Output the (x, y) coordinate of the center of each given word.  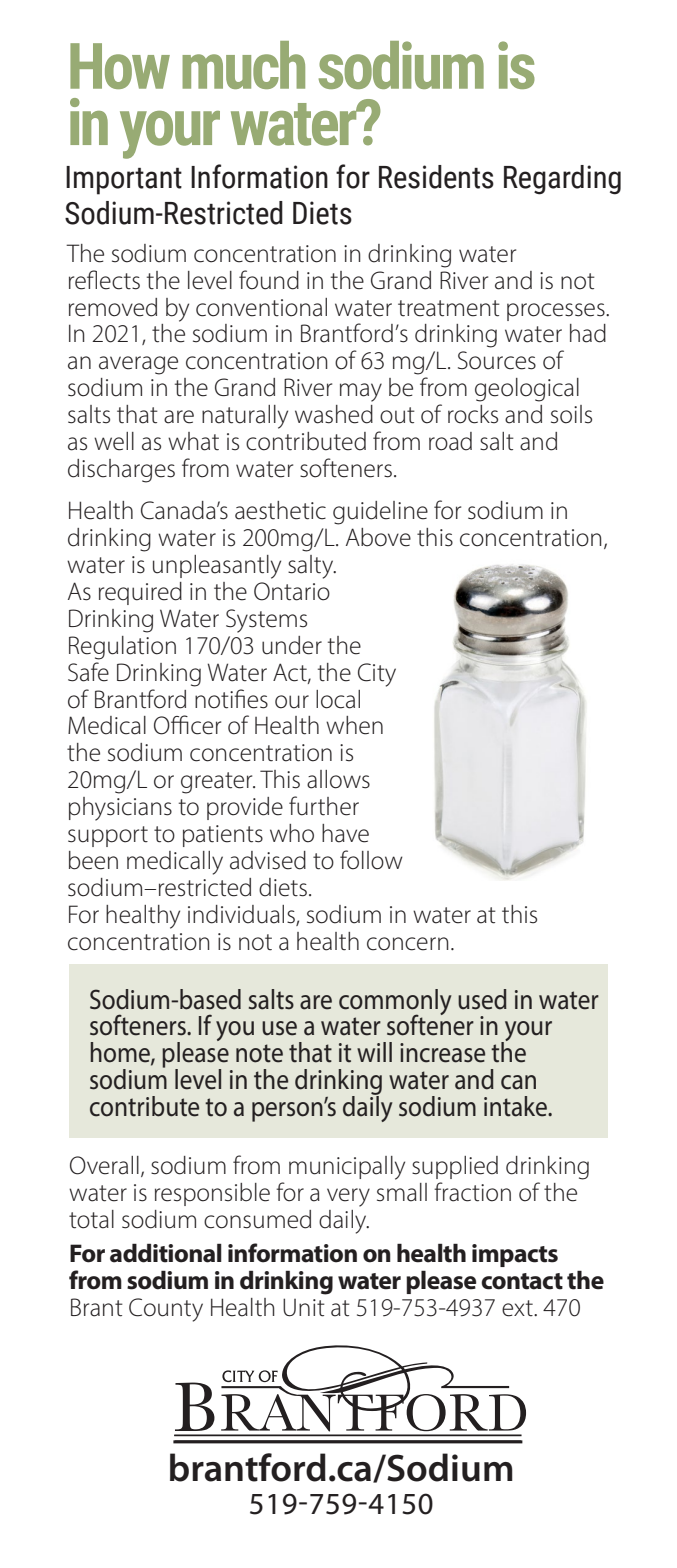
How (120, 66)
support (108, 836)
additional (166, 1253)
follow (371, 860)
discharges (121, 471)
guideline (380, 513)
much (243, 65)
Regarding (562, 180)
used (482, 999)
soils (571, 414)
